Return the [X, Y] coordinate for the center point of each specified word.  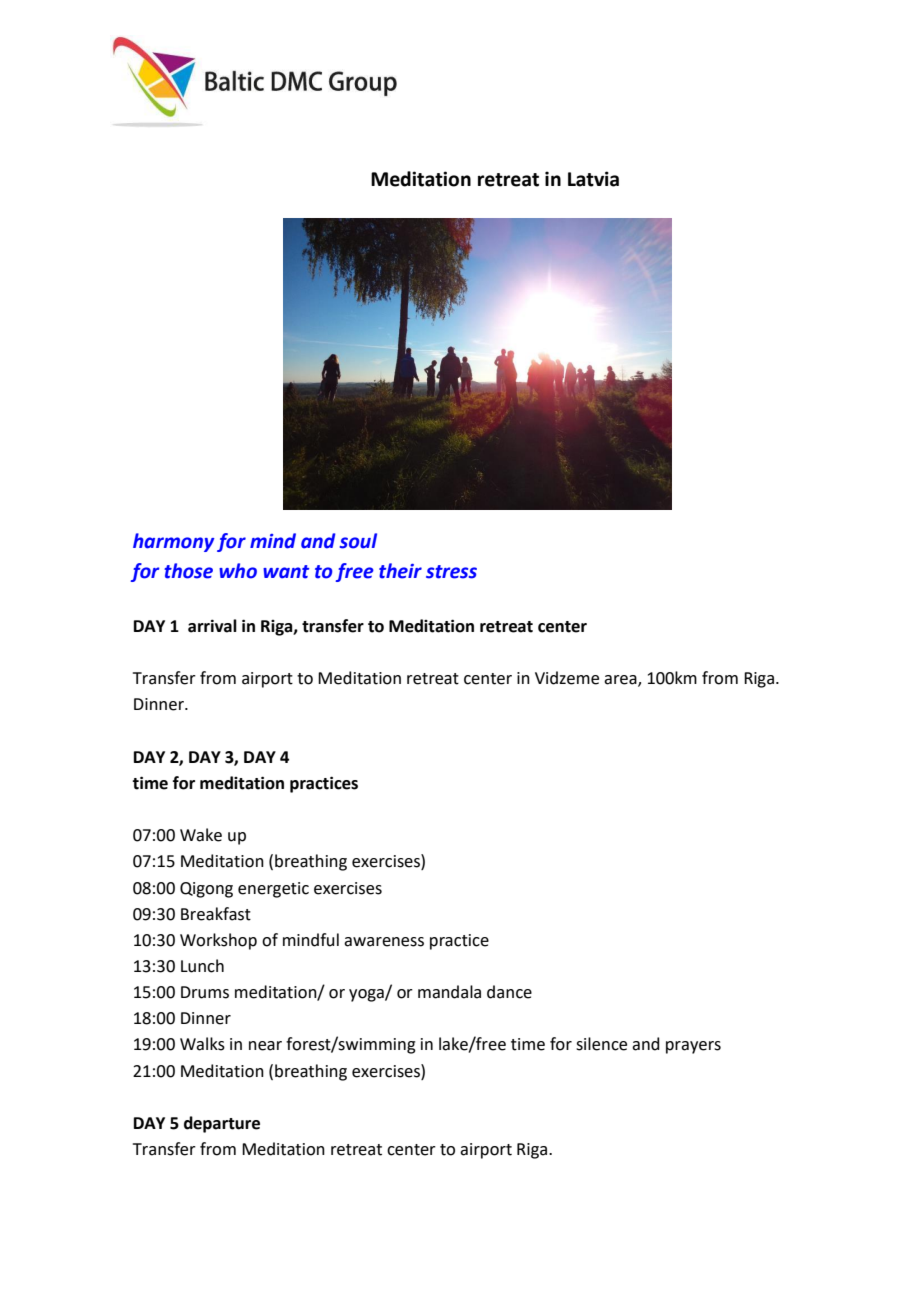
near [265, 1046]
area [621, 681]
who [238, 571]
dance [509, 992]
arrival [212, 626]
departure [222, 1124]
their [400, 571]
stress [451, 572]
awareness [384, 942]
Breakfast [216, 914]
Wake [201, 835]
